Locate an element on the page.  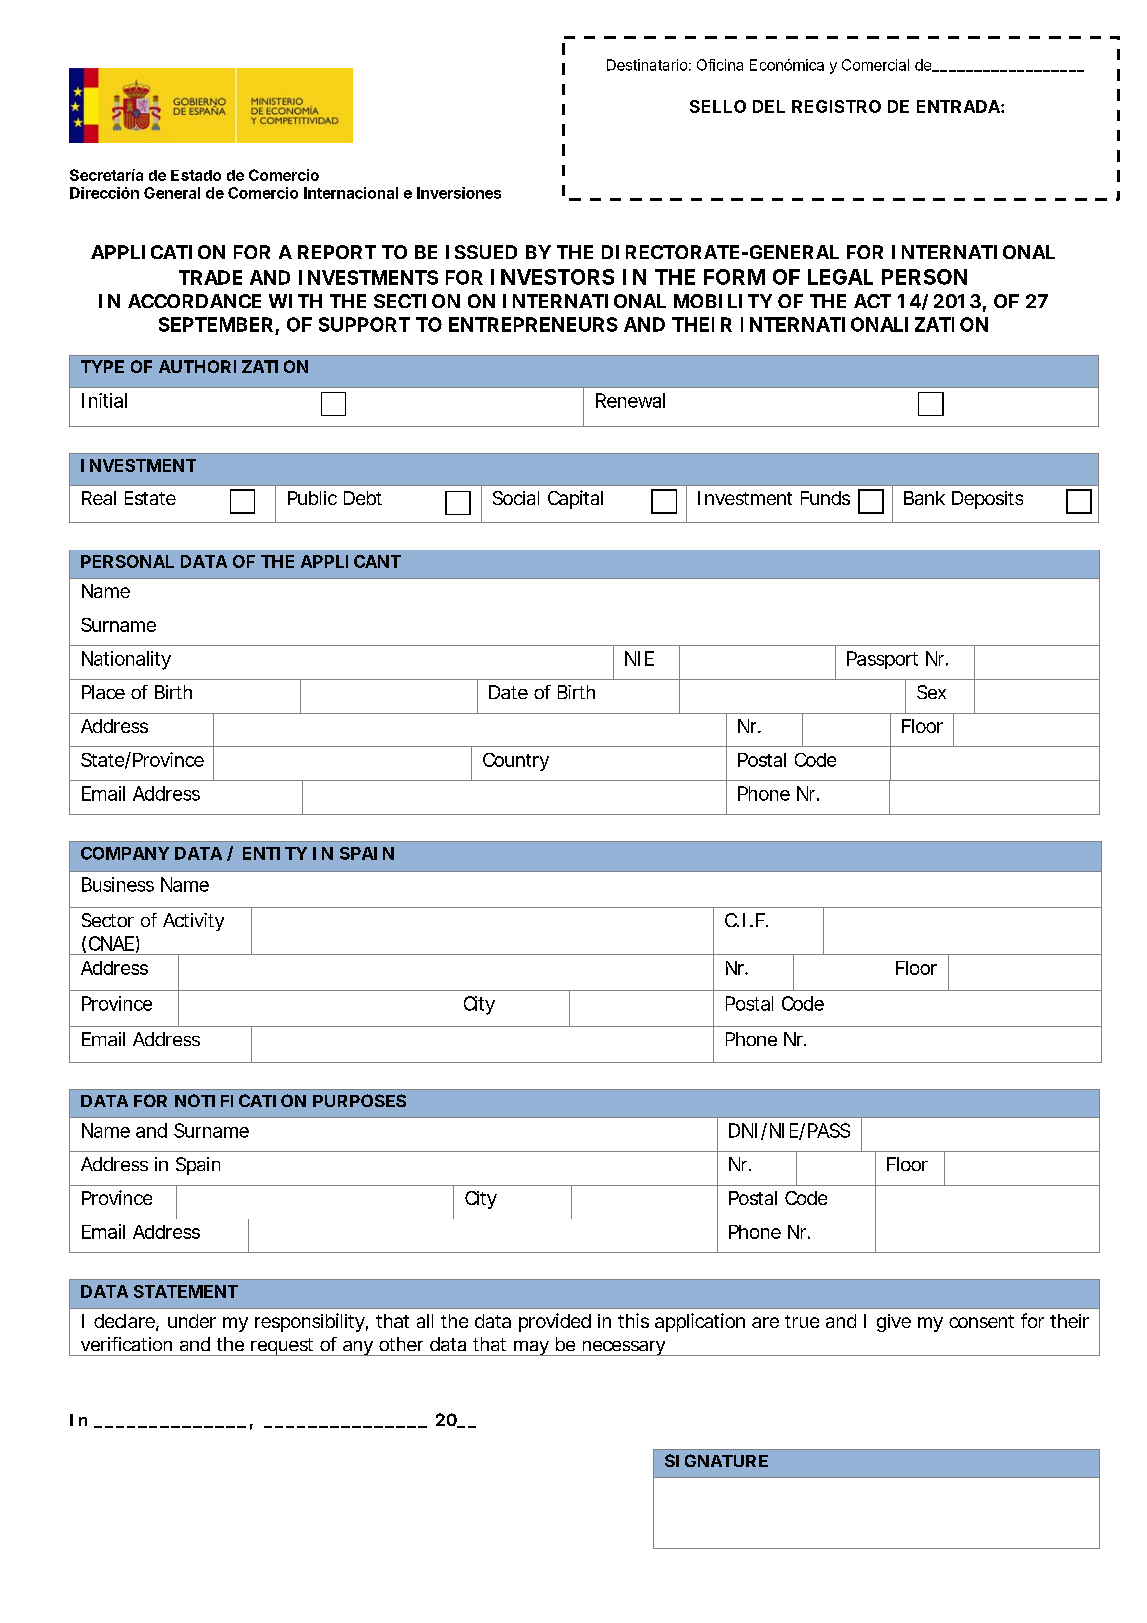
ISSUED is located at coordinates (481, 252).
